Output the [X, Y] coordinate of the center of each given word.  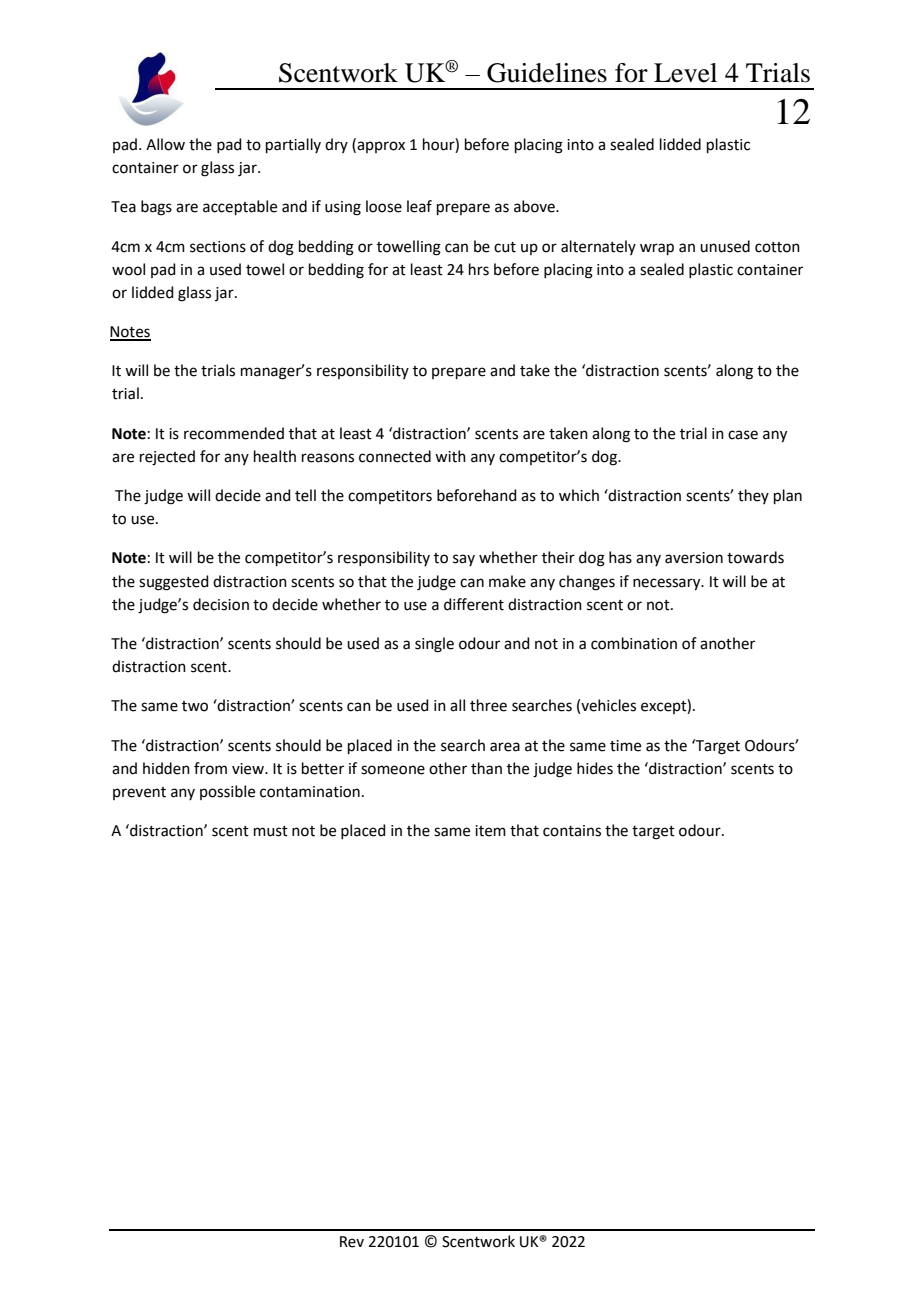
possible [227, 792]
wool [128, 269]
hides [595, 768]
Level [685, 73]
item [490, 831]
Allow [165, 144]
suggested [174, 583]
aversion [694, 558]
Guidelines [547, 73]
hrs [479, 269]
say [464, 560]
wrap [657, 249]
